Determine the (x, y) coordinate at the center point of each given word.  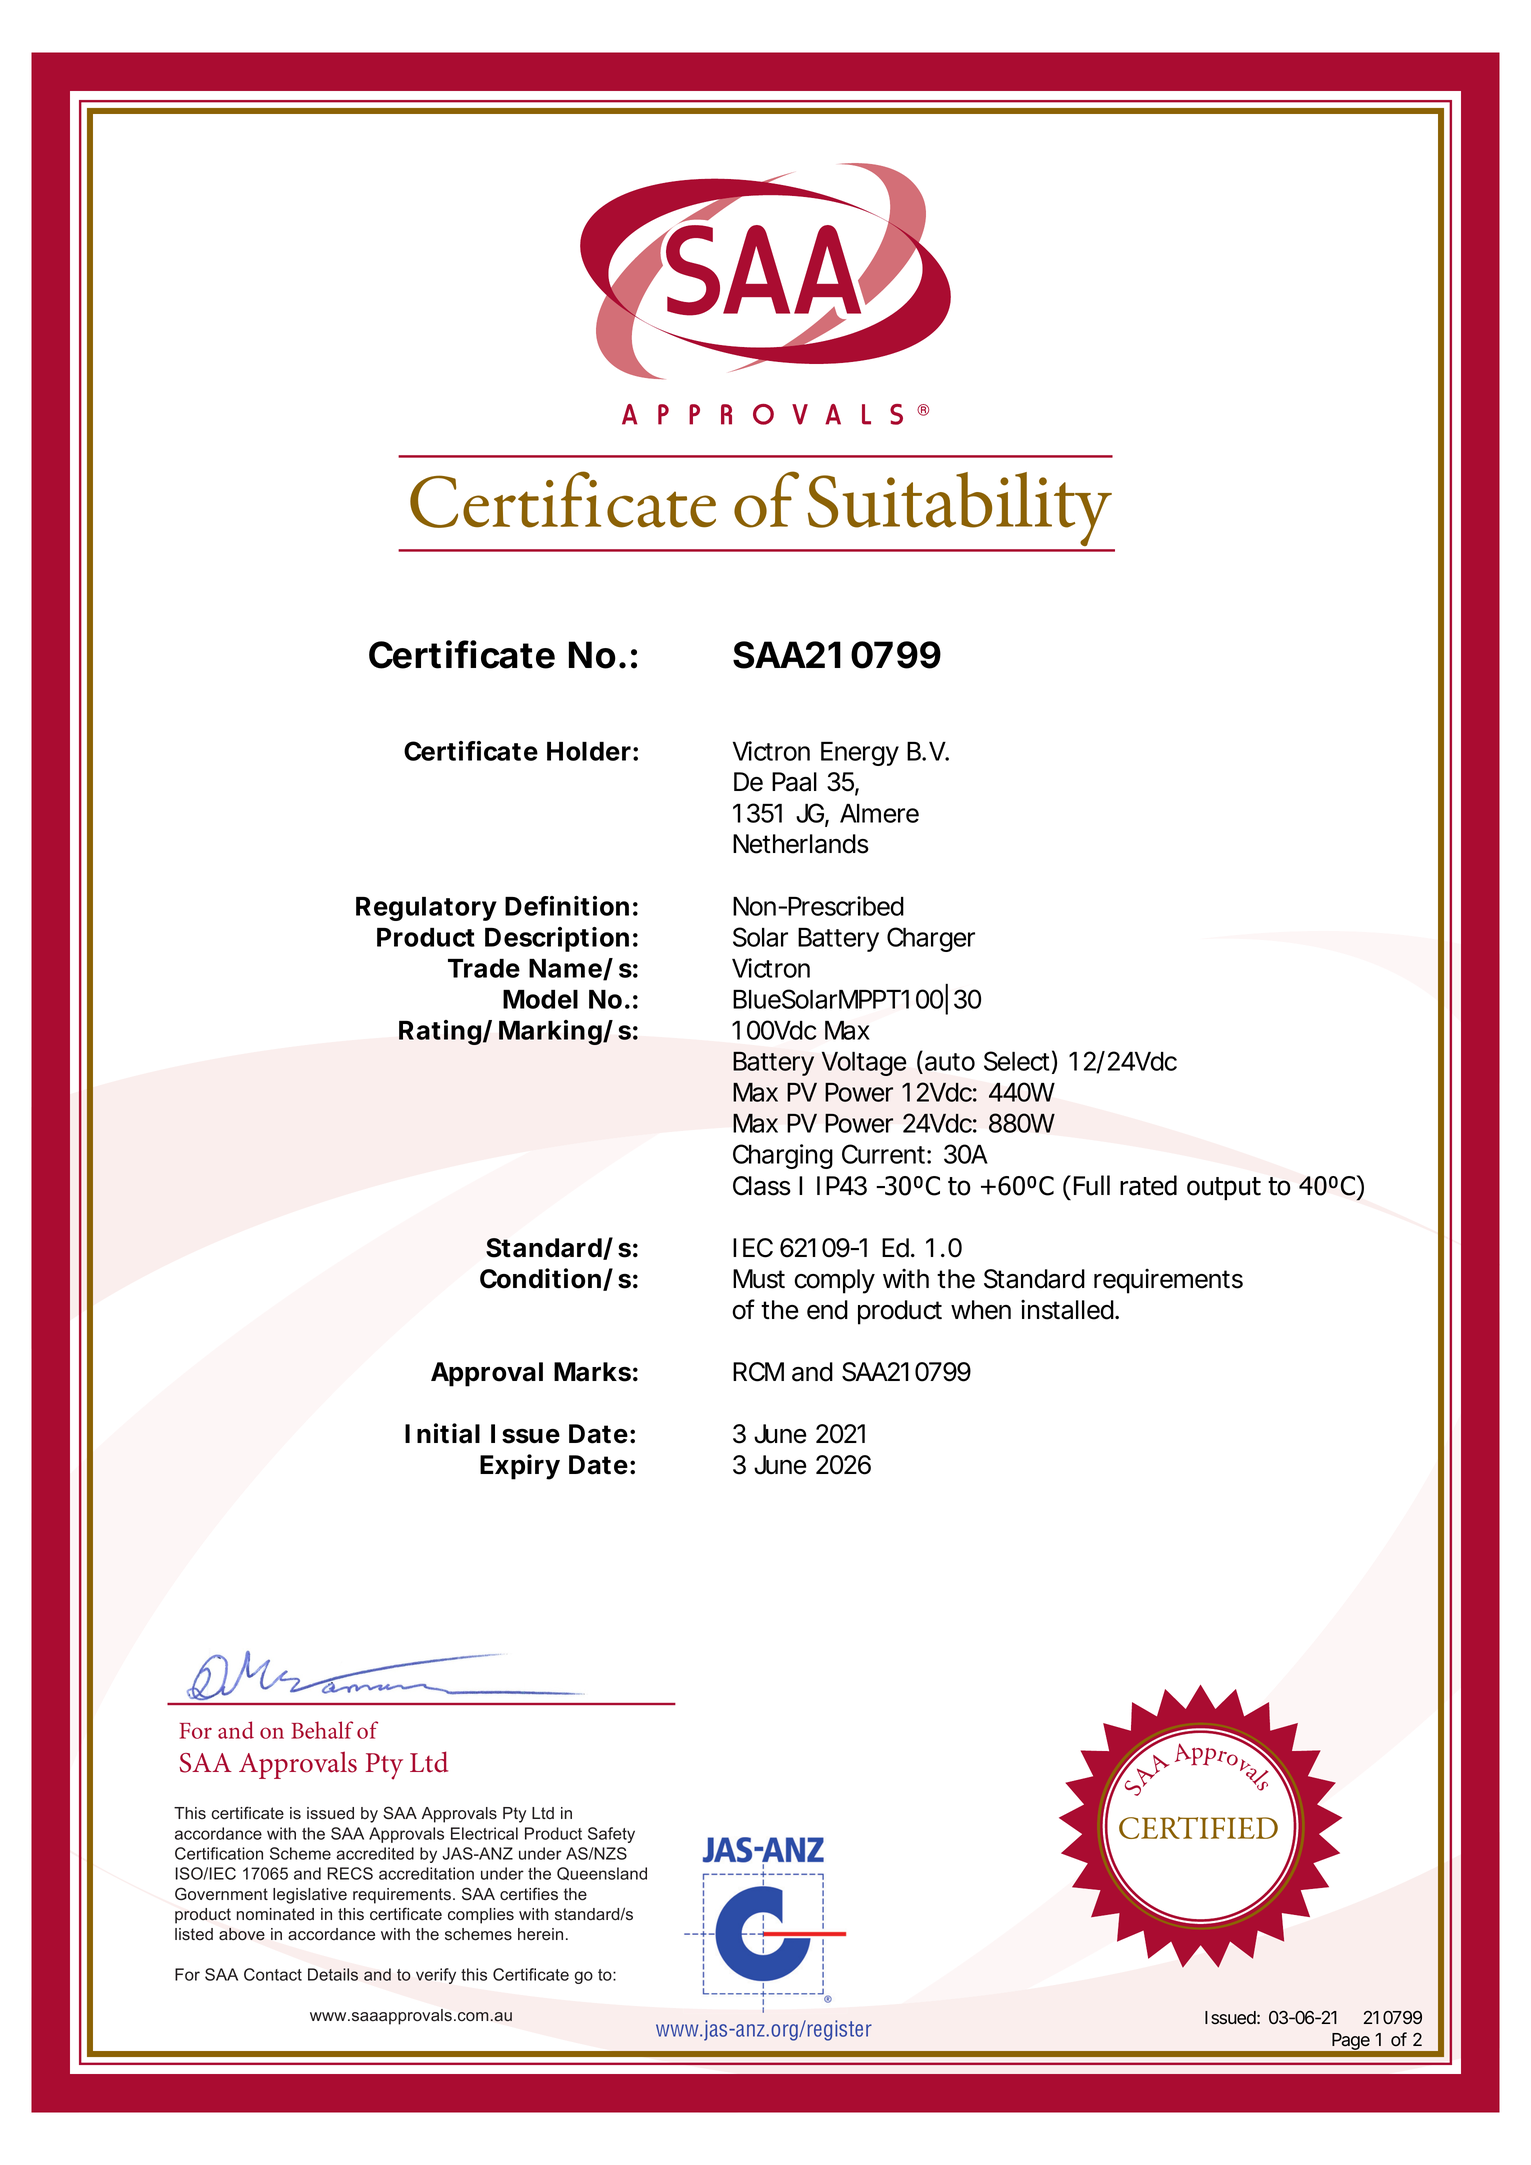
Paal (794, 782)
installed (1067, 1309)
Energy (860, 754)
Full (1092, 1185)
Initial (442, 1433)
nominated (275, 1914)
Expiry (520, 1467)
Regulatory (426, 909)
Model (540, 999)
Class (762, 1186)
